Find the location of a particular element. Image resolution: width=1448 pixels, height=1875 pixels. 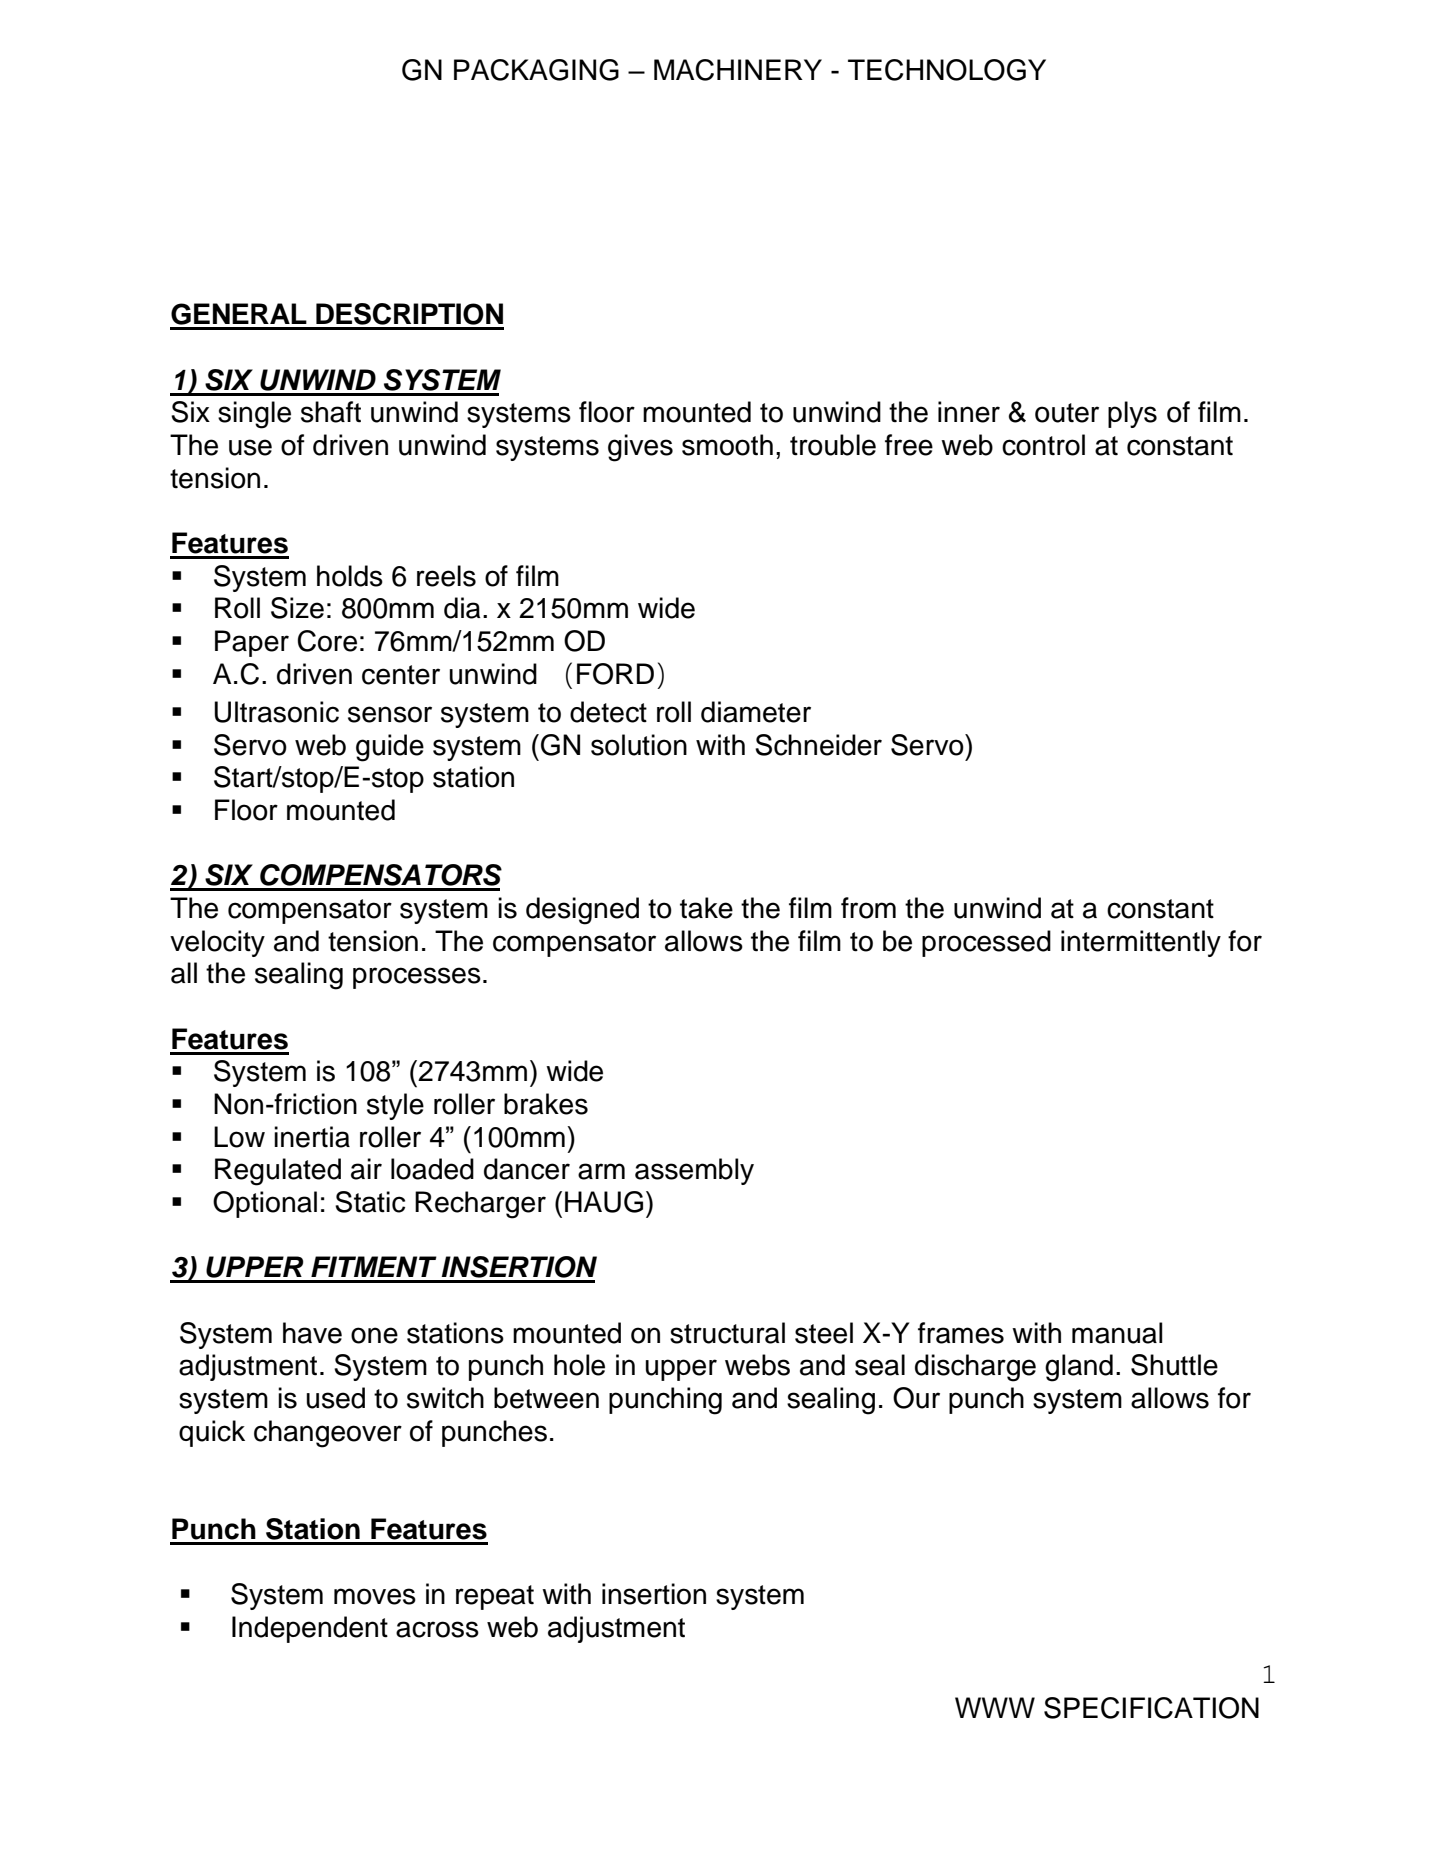

take is located at coordinates (706, 908).
